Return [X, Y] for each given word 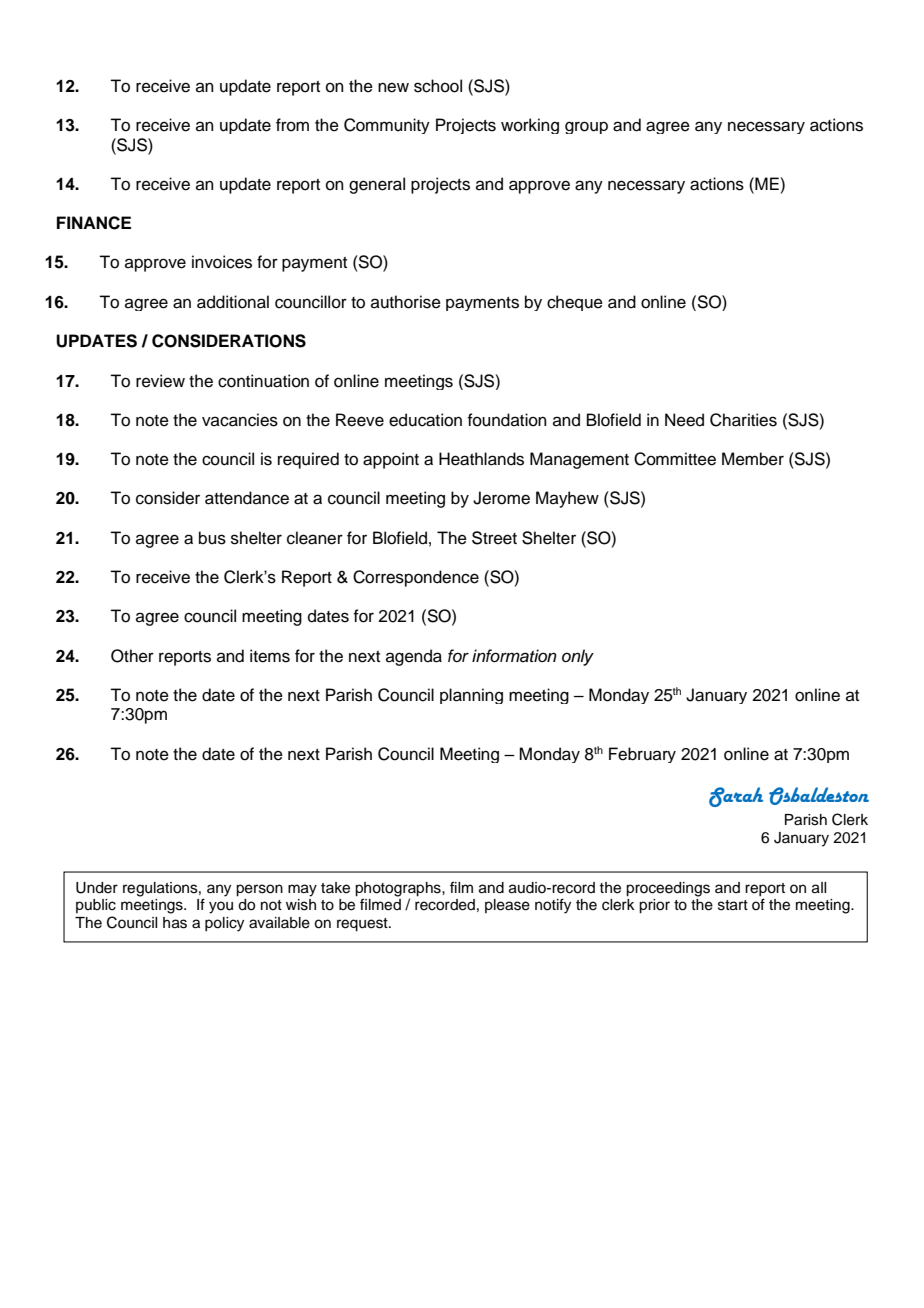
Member [753, 459]
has [175, 923]
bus [212, 538]
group [586, 127]
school [438, 86]
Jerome [501, 498]
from [292, 125]
